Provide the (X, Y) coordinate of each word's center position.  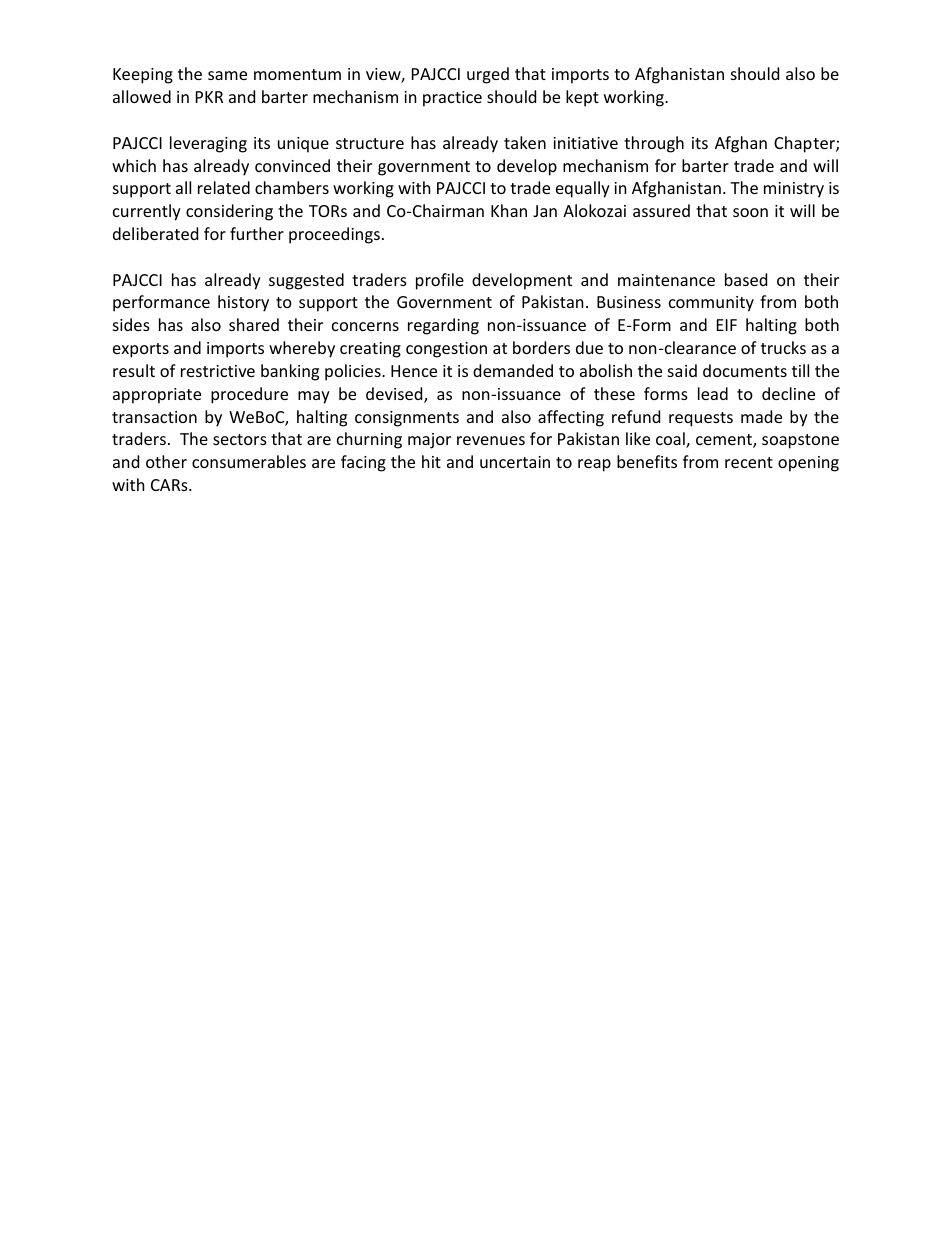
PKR (209, 97)
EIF (727, 325)
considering (229, 212)
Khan (509, 210)
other (166, 461)
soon (750, 212)
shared (254, 324)
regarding (443, 326)
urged (488, 75)
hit (431, 461)
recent (749, 462)
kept (582, 98)
